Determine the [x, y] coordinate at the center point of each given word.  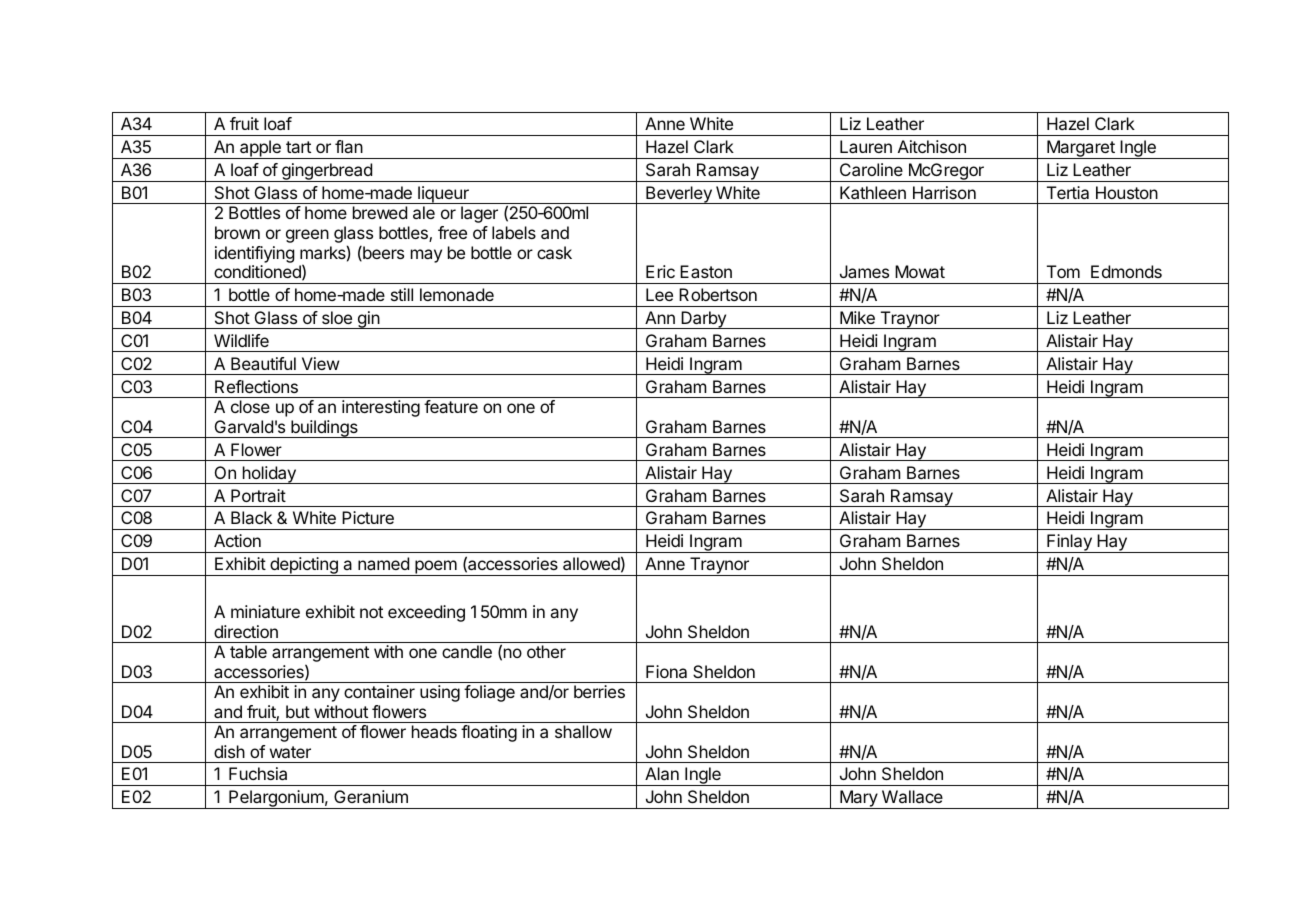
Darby [703, 320]
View [320, 363]
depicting [304, 566]
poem [436, 568]
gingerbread [327, 172]
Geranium [371, 796]
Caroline [871, 169]
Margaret [1081, 149]
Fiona [666, 671]
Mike [857, 317]
